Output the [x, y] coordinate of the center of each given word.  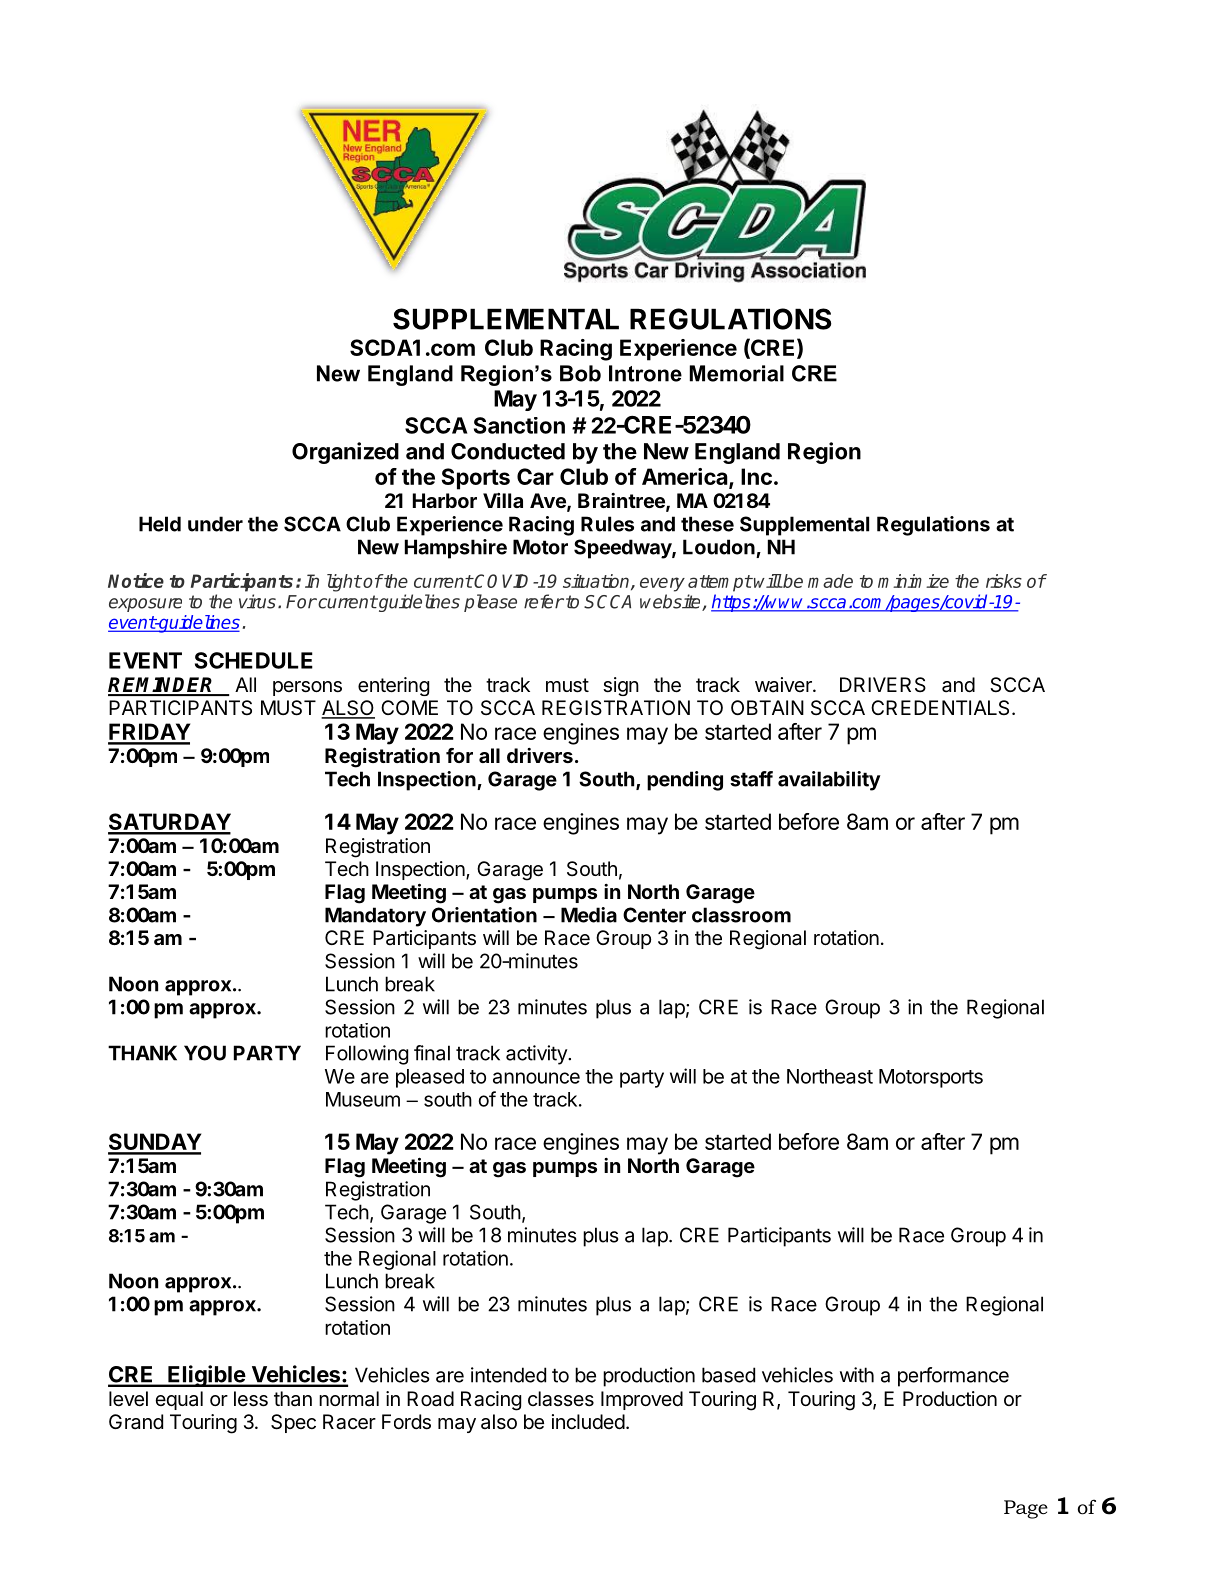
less [251, 1399]
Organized [345, 453]
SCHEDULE [254, 660]
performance [953, 1377]
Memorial [737, 373]
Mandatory [375, 917]
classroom [741, 915]
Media [589, 915]
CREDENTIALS [940, 708]
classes [561, 1399]
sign [621, 686]
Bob [580, 373]
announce [536, 1078]
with [857, 1375]
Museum [363, 1099]
